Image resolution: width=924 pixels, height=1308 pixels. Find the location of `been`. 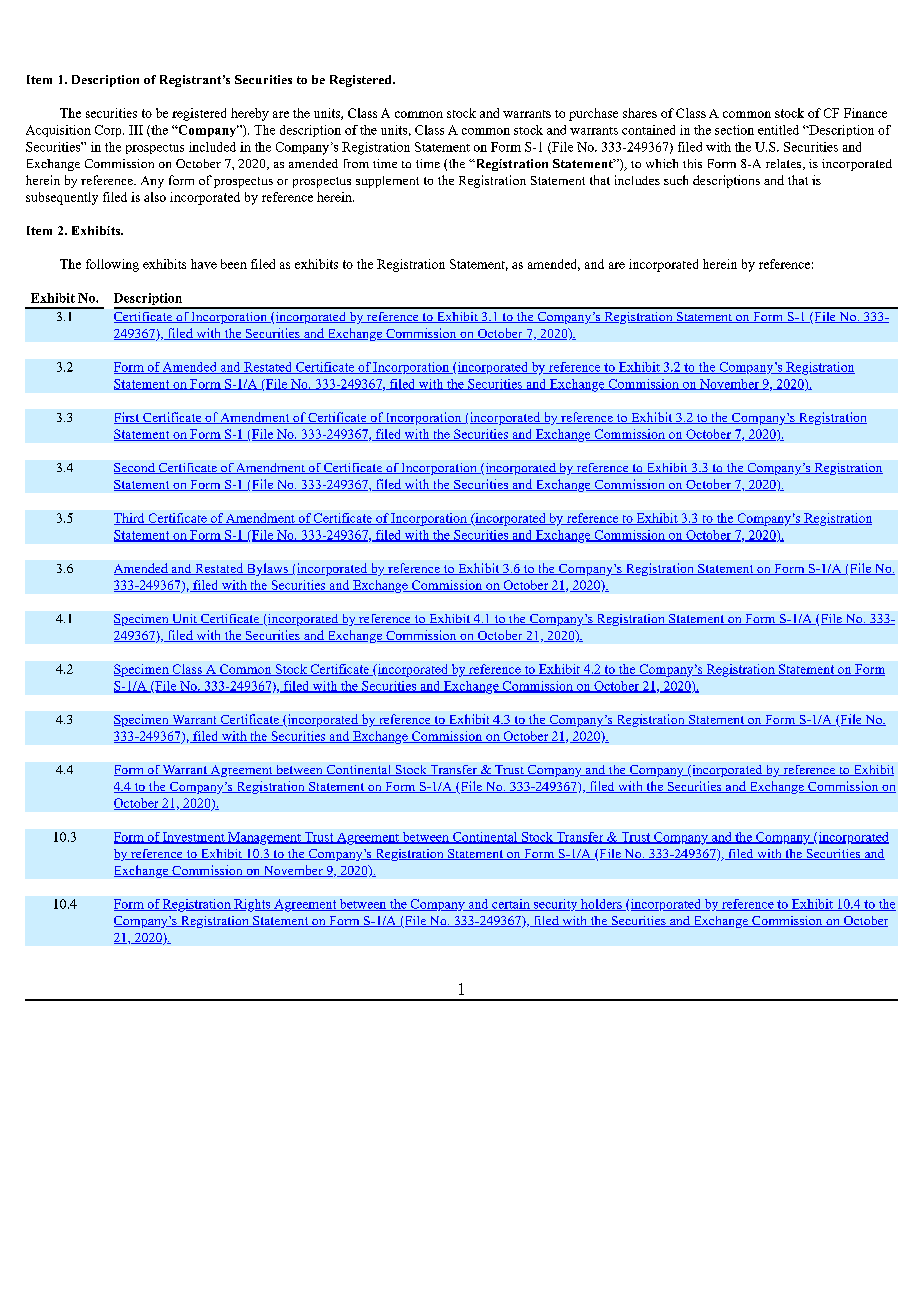

been is located at coordinates (234, 264).
